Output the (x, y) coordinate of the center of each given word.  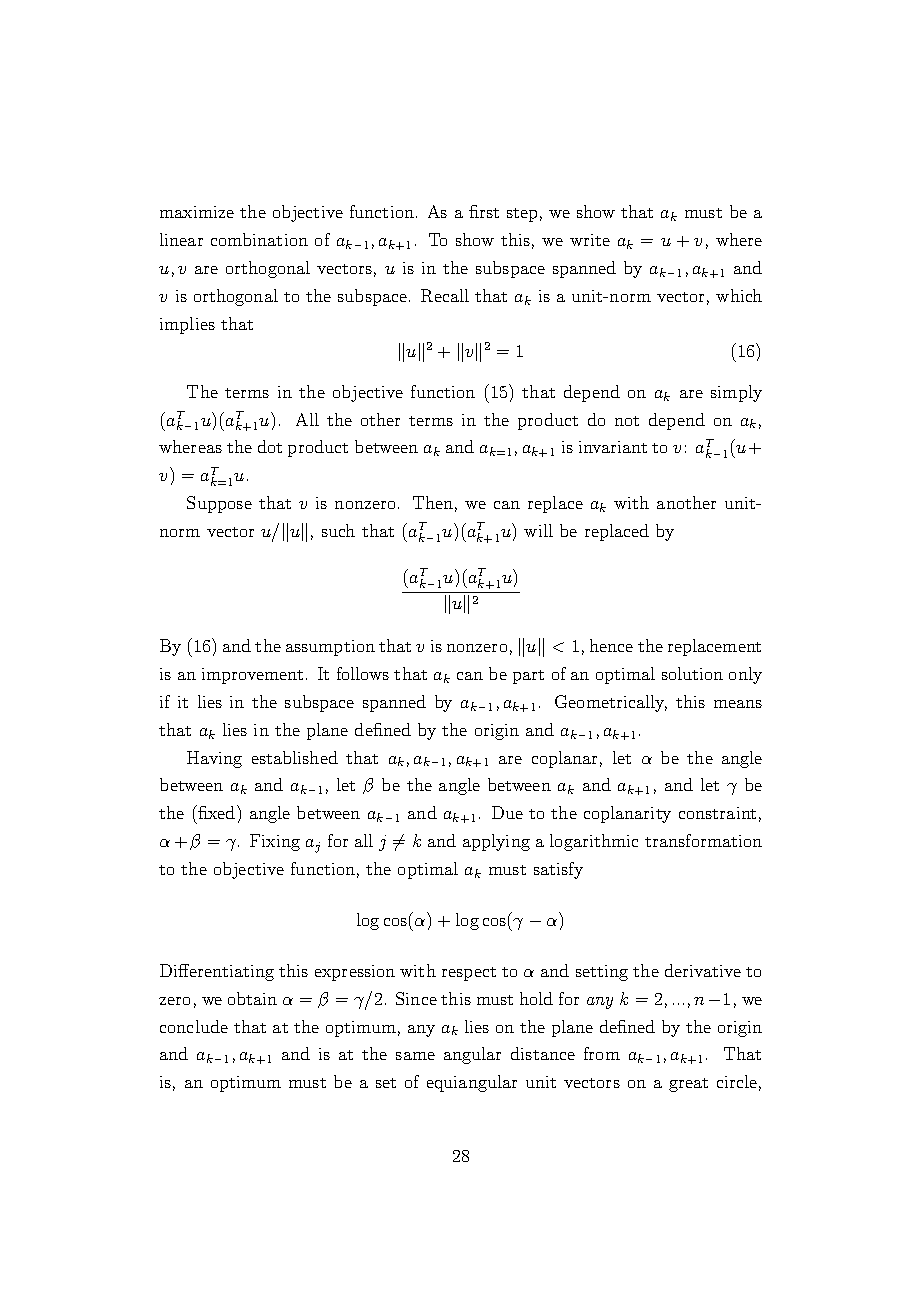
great (688, 1085)
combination (259, 239)
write (590, 240)
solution (692, 673)
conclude (194, 1026)
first (484, 211)
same (415, 1056)
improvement (252, 676)
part (528, 677)
